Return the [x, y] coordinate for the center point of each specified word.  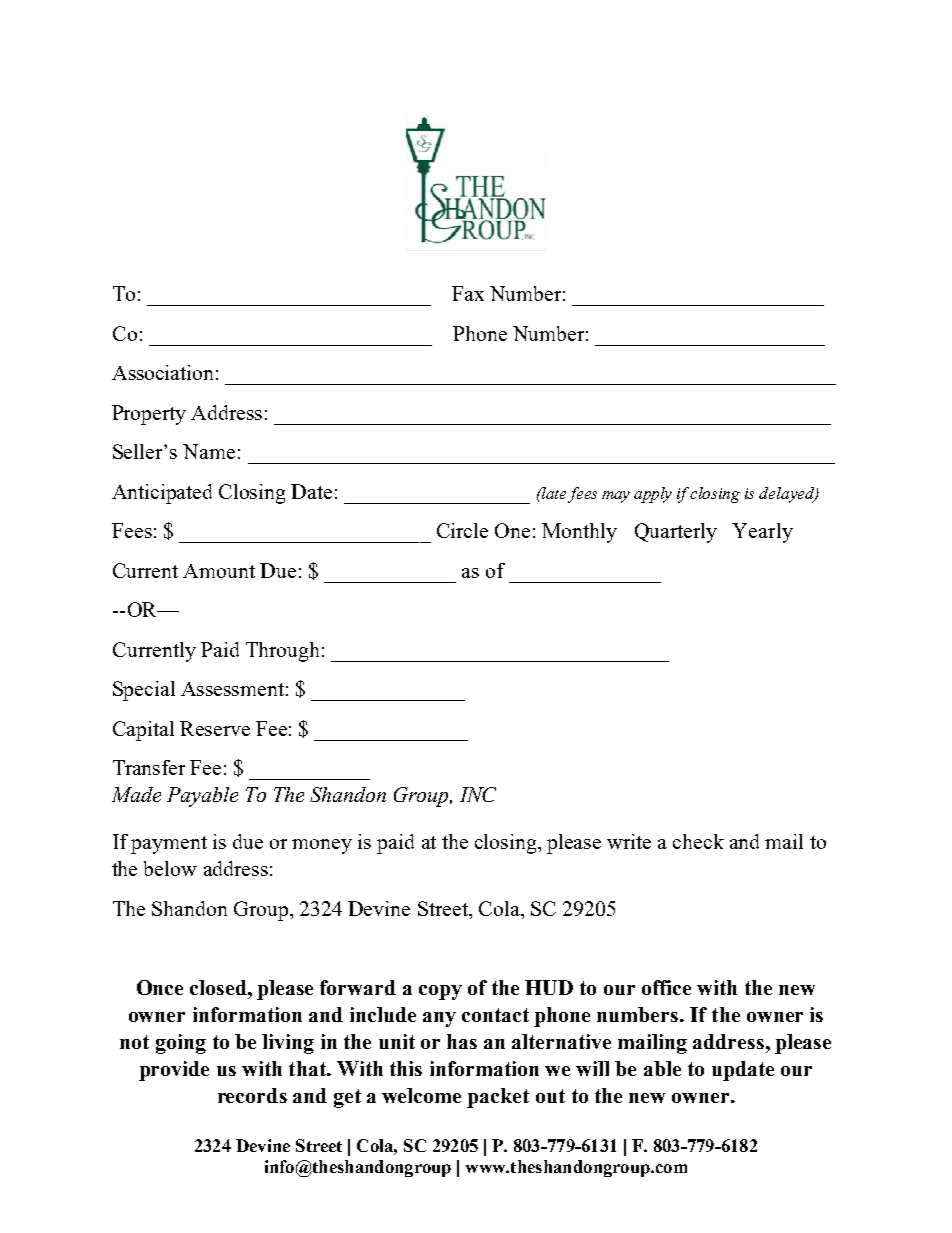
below [170, 868]
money [322, 846]
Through [282, 652]
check [698, 841]
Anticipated [162, 494]
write [629, 841]
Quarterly [676, 533]
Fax [468, 293]
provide [174, 1071]
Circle [462, 530]
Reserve [215, 728]
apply [653, 495]
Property [149, 415]
